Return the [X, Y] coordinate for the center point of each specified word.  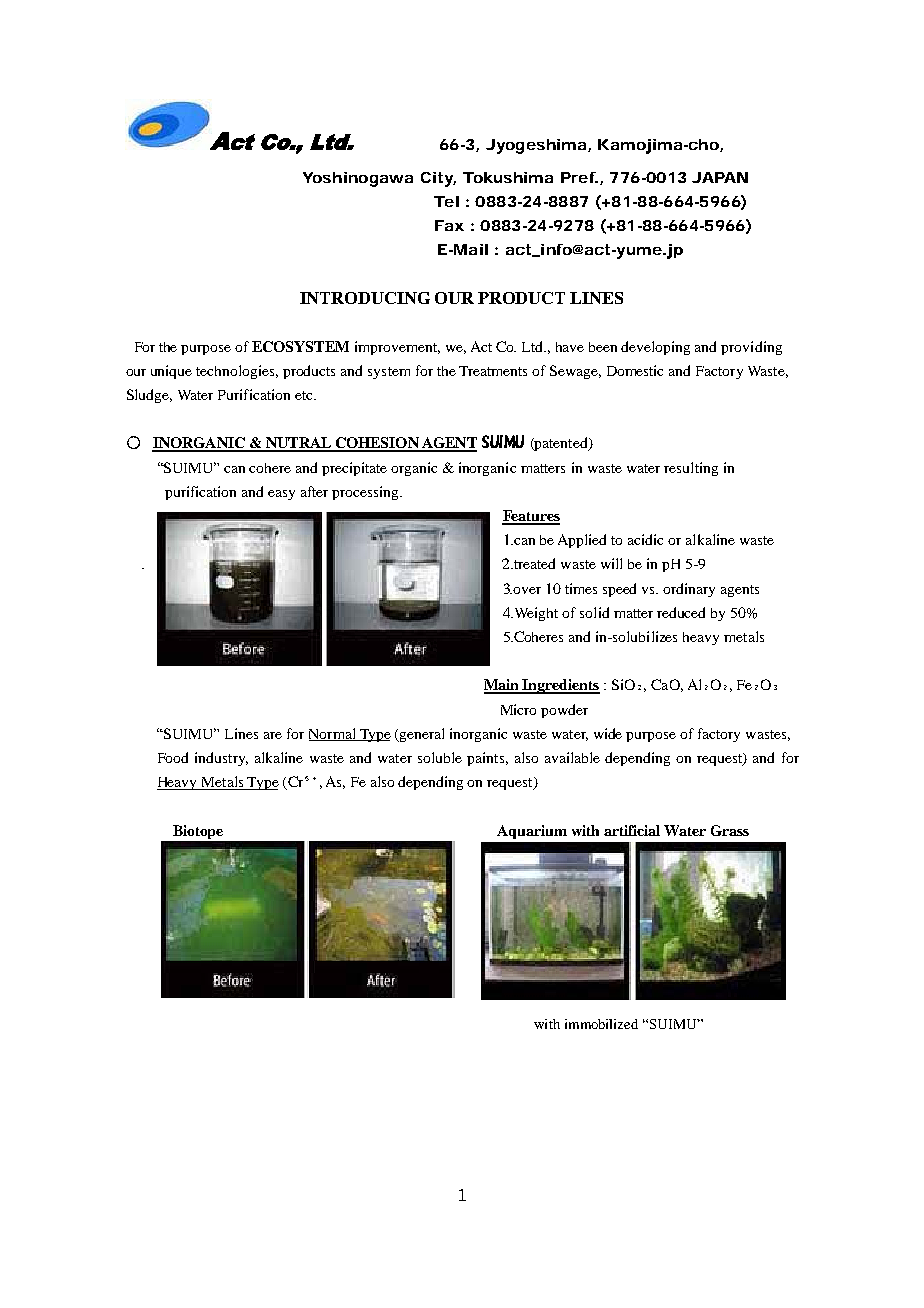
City [437, 179]
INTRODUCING [365, 298]
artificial [632, 830]
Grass [730, 830]
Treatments [493, 371]
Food [173, 757]
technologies [237, 372]
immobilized [601, 1024]
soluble [440, 757]
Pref [579, 177]
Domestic [635, 370]
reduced [681, 612]
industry [221, 759]
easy [281, 495]
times [581, 588]
